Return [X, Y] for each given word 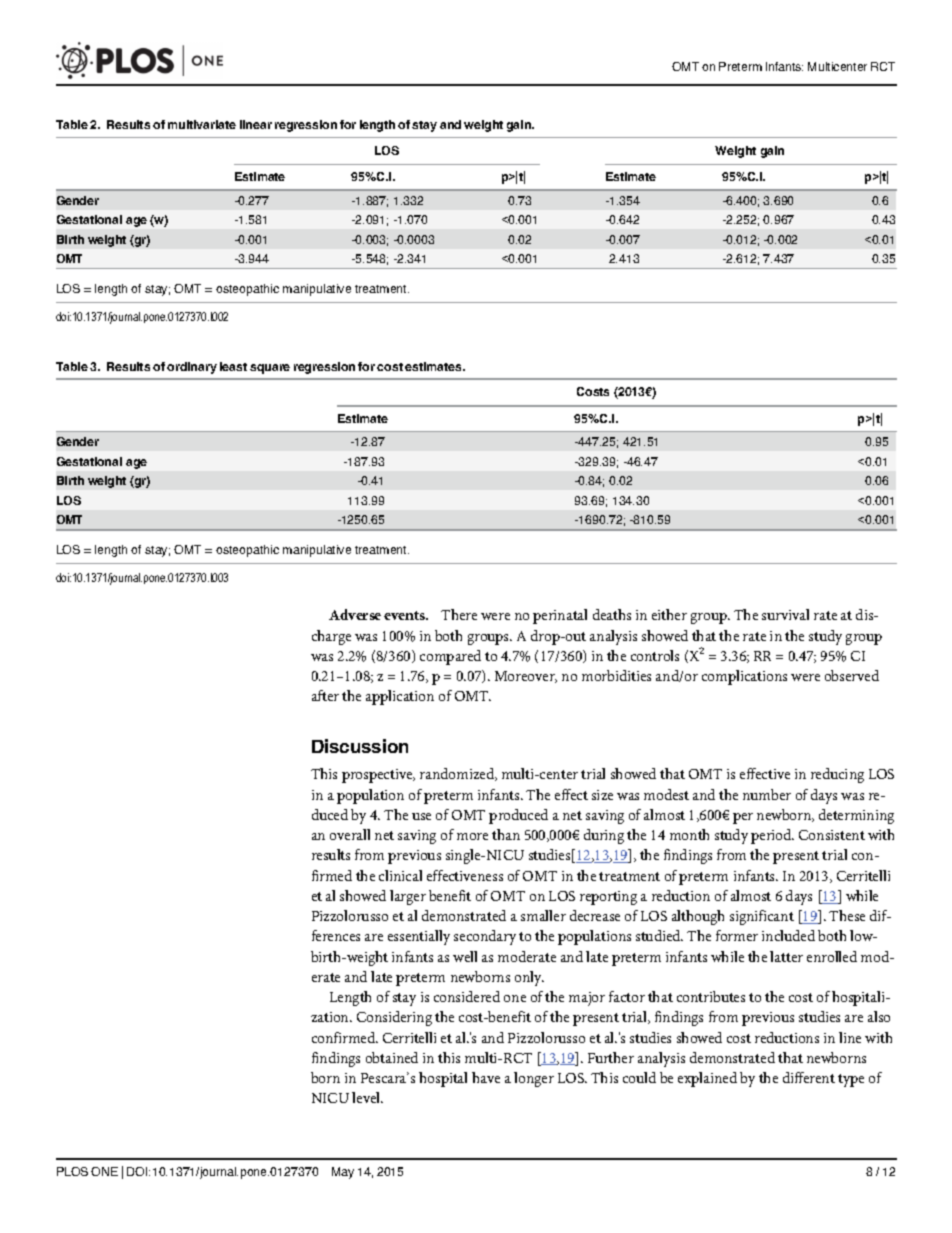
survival [785, 614]
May [343, 1173]
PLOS [72, 1171]
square [270, 369]
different [809, 1077]
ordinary [192, 368]
